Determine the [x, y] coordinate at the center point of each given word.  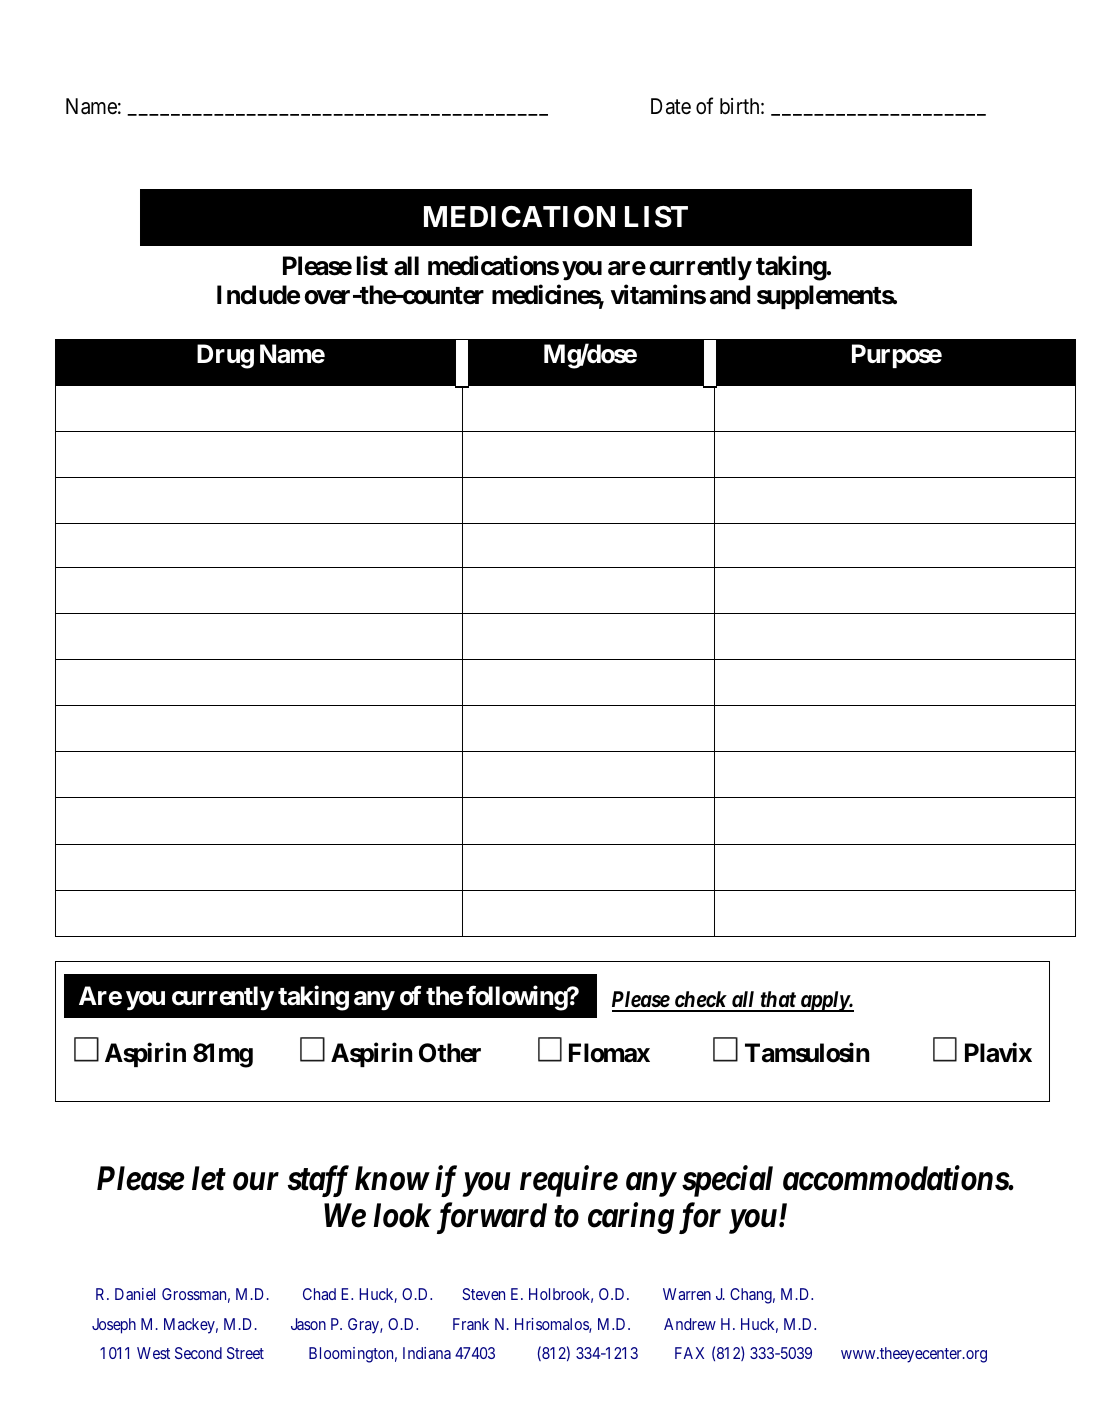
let [209, 1178]
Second [198, 1353]
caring [631, 1218]
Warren [687, 1294]
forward [492, 1218]
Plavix [998, 1053]
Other [450, 1053]
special [727, 1181]
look [402, 1215]
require [569, 1181]
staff [318, 1181]
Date [671, 106]
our [256, 1182]
